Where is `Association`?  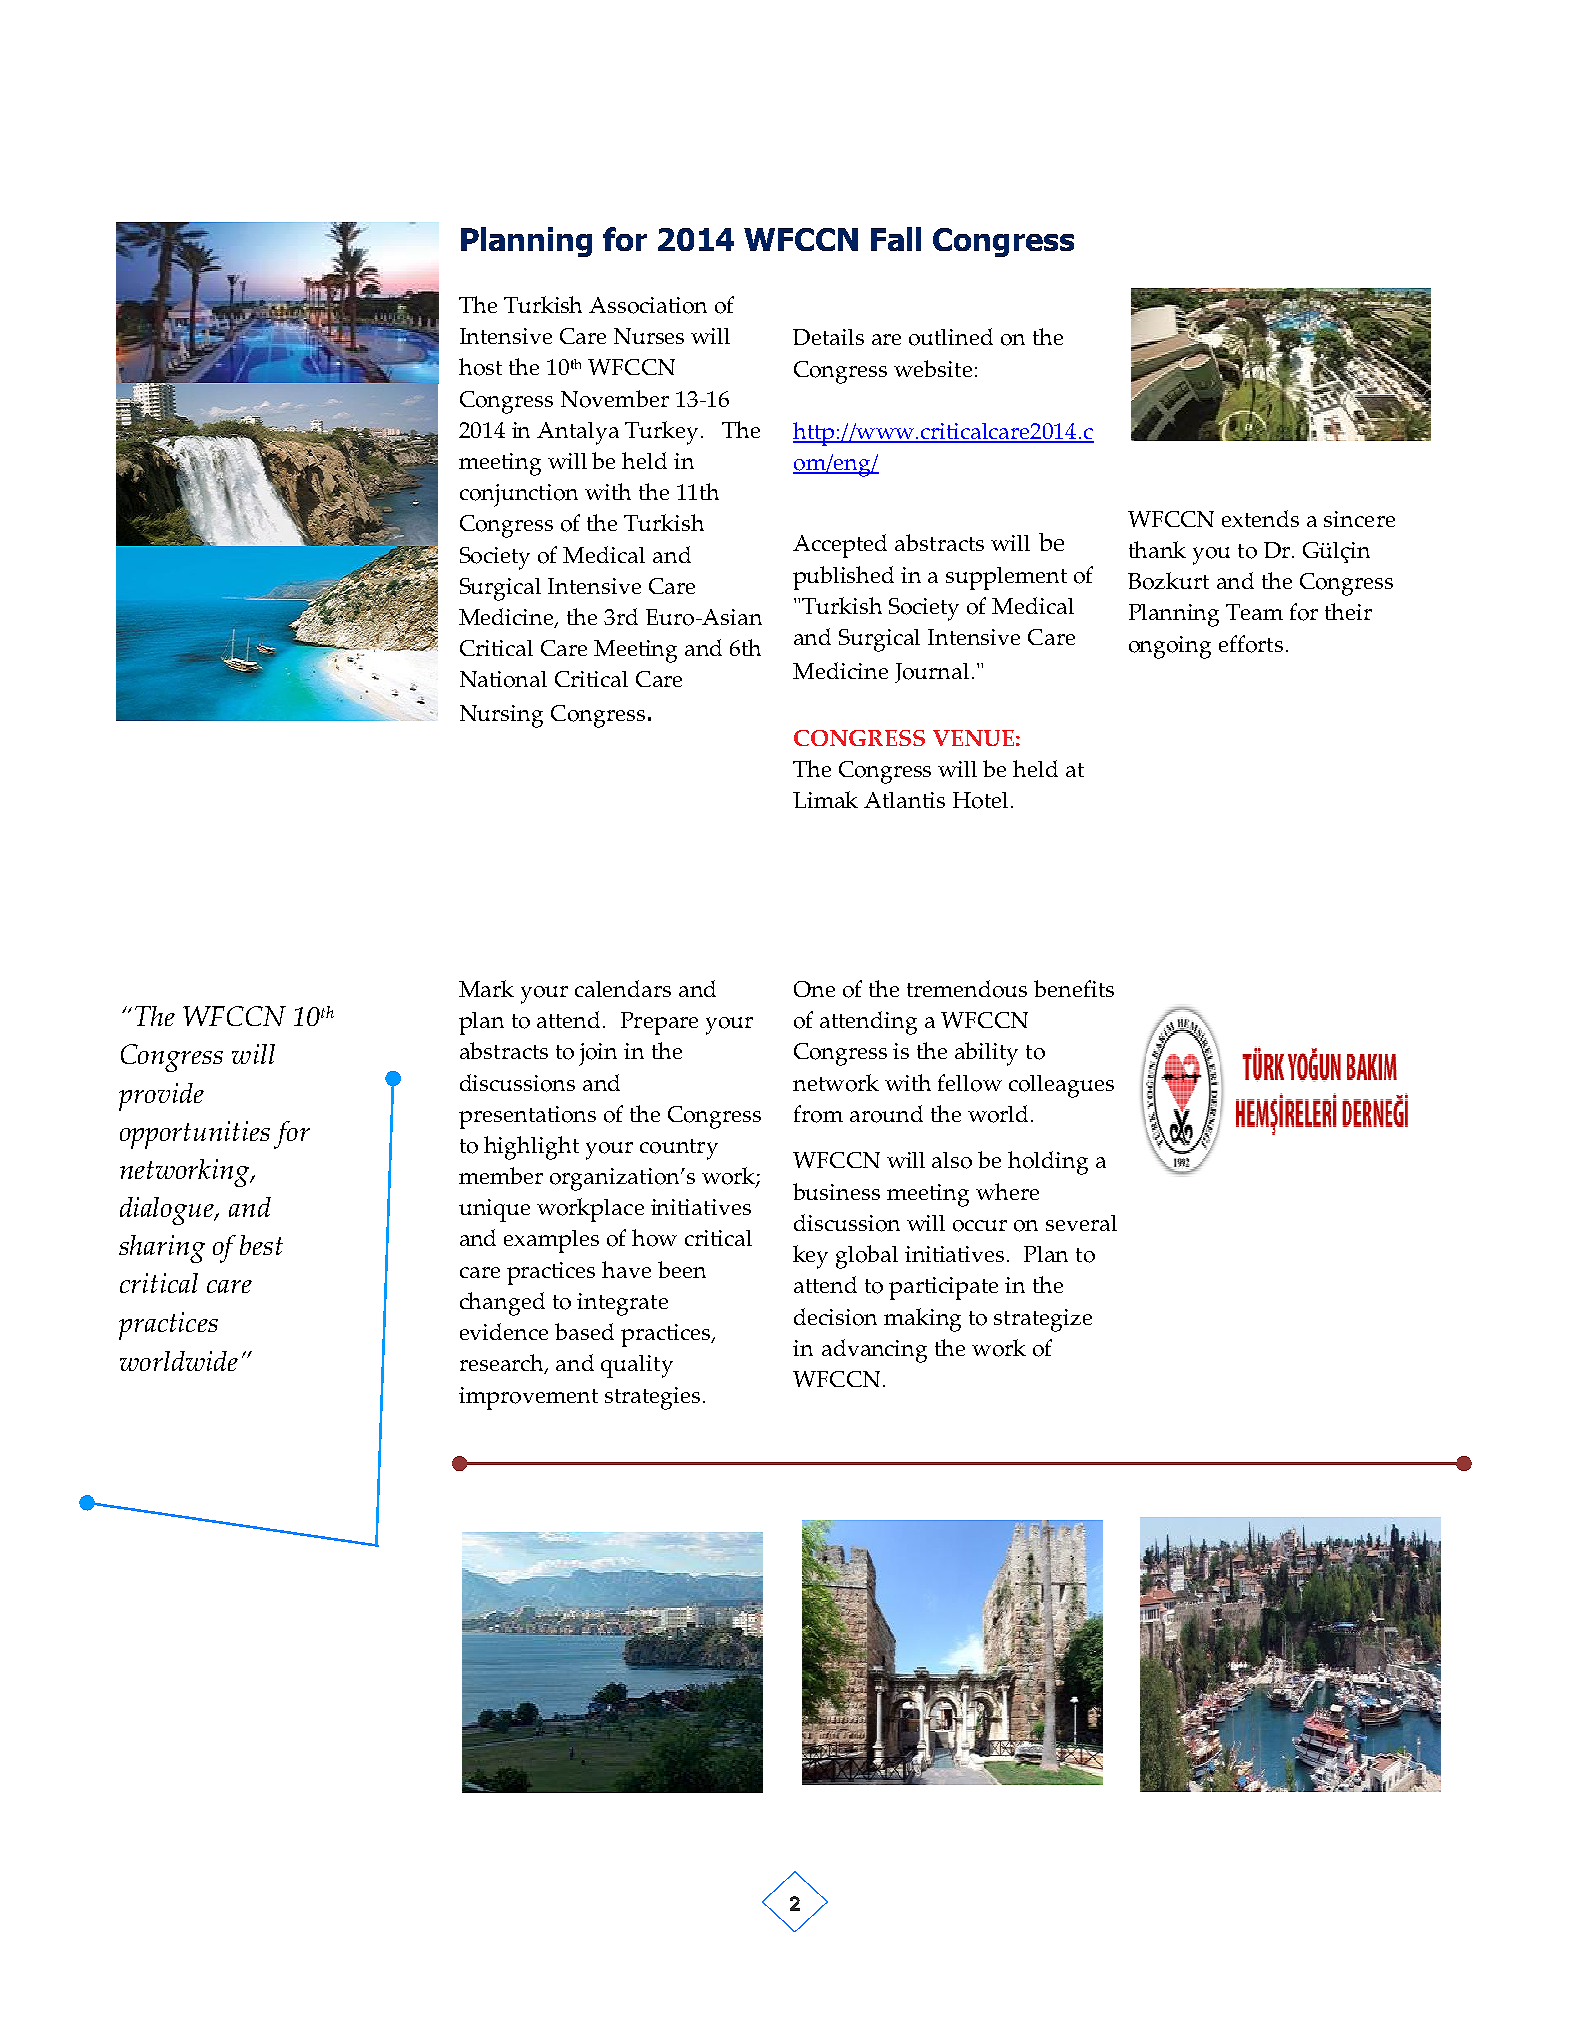 Association is located at coordinates (648, 305).
